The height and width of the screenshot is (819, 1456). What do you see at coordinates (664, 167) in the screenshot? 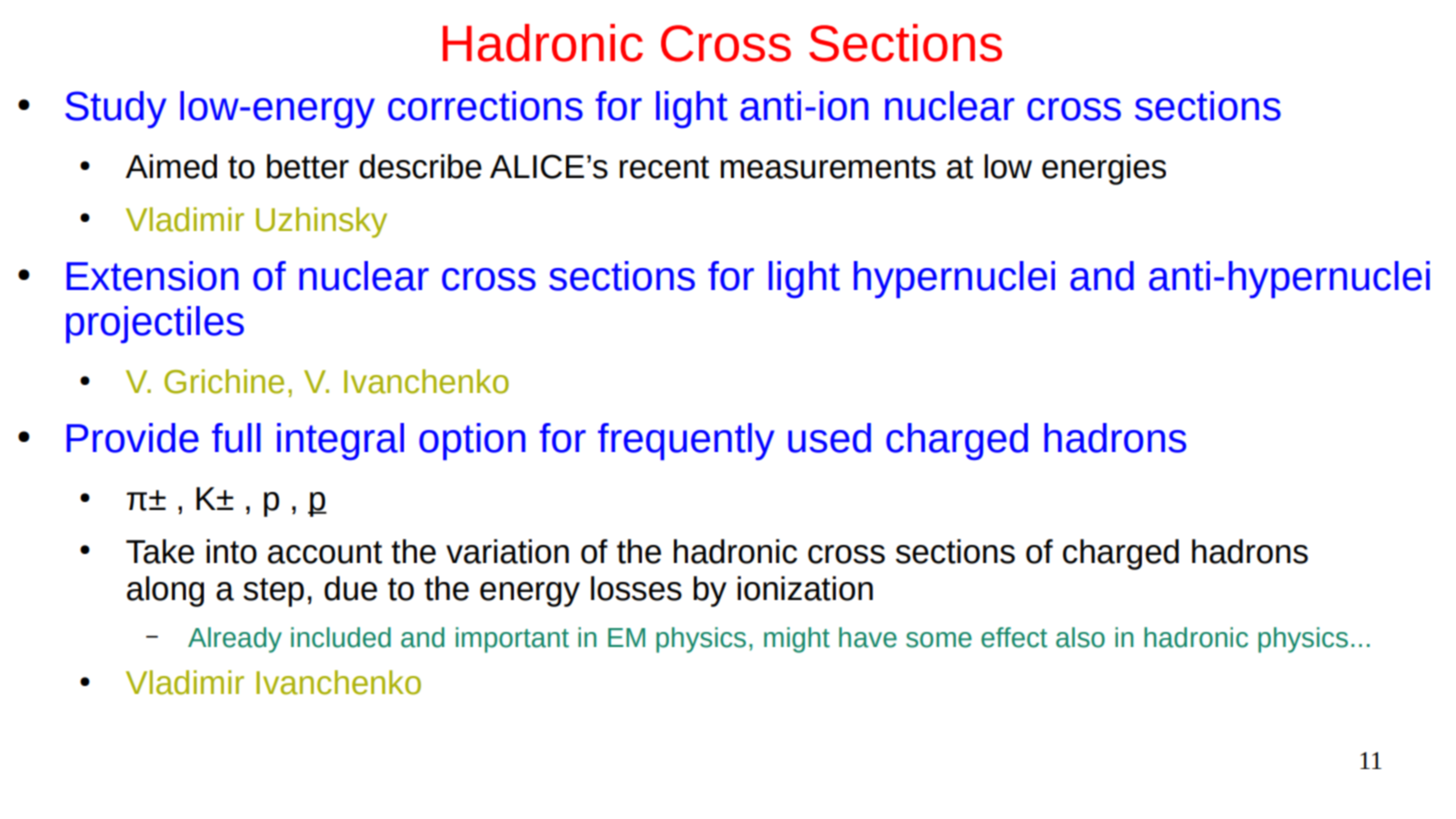
I see `recent` at bounding box center [664, 167].
